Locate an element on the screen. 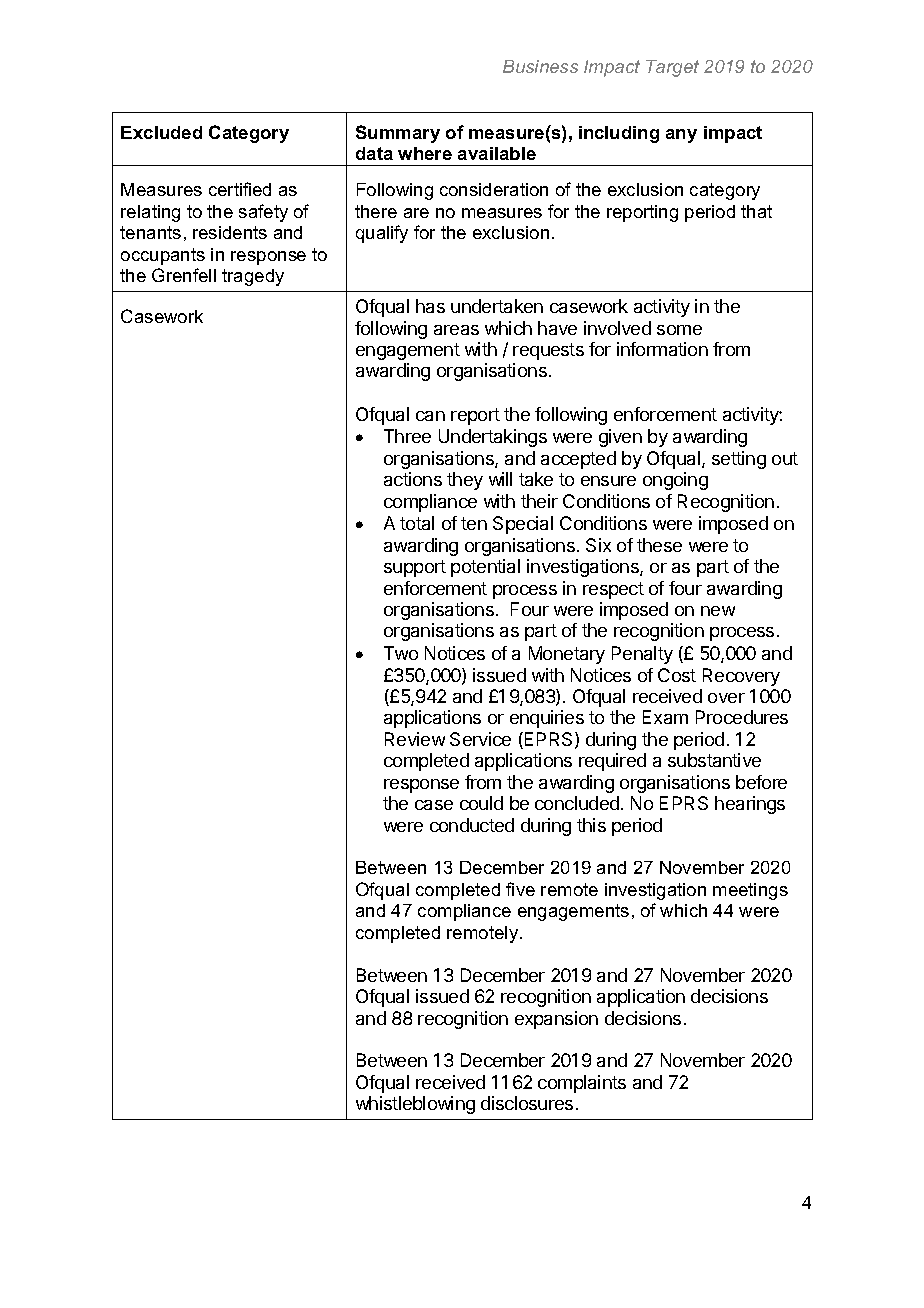 The width and height of the screenshot is (924, 1308). support is located at coordinates (415, 568).
